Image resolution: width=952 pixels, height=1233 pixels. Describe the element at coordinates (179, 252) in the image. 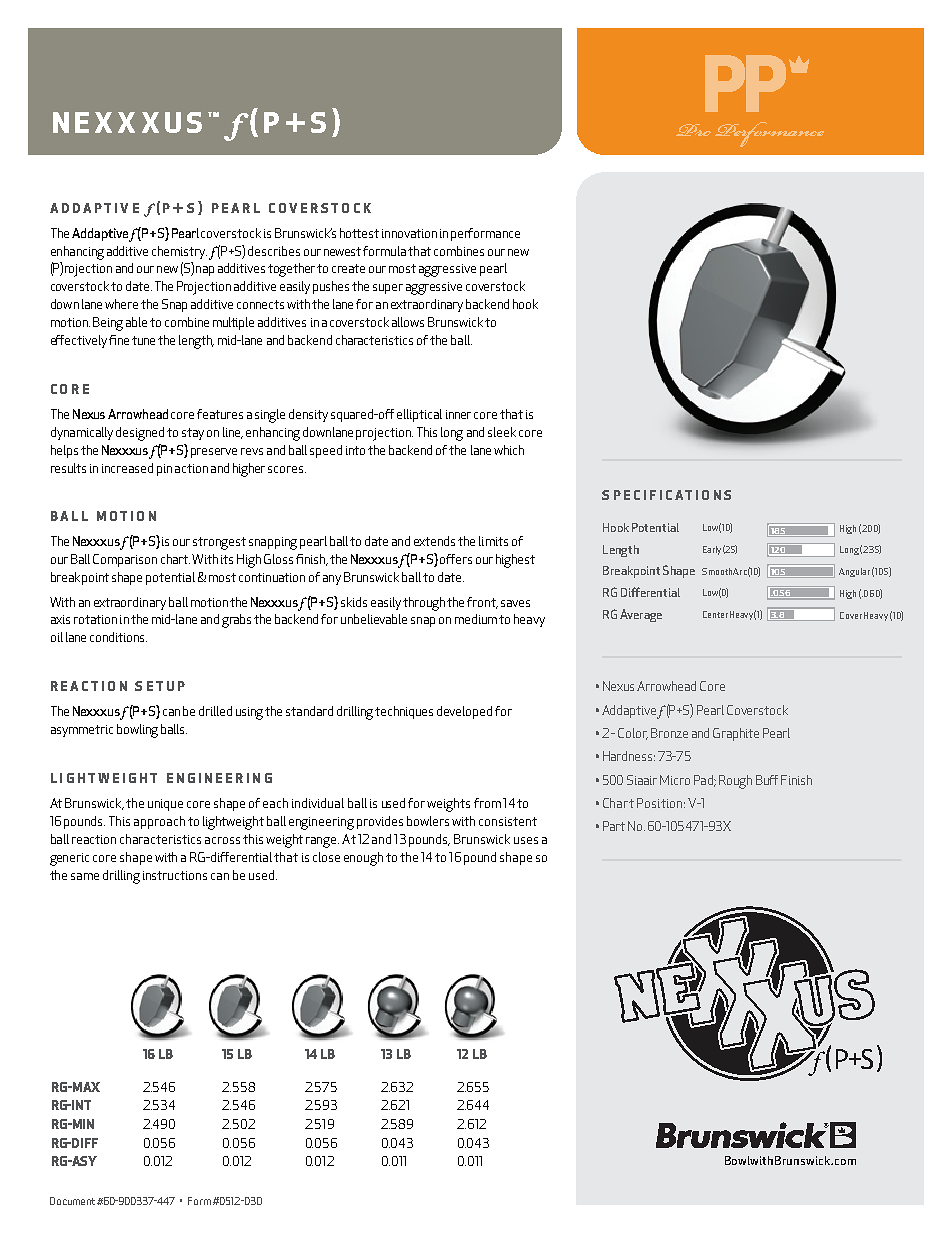

I see `chemistry` at that location.
